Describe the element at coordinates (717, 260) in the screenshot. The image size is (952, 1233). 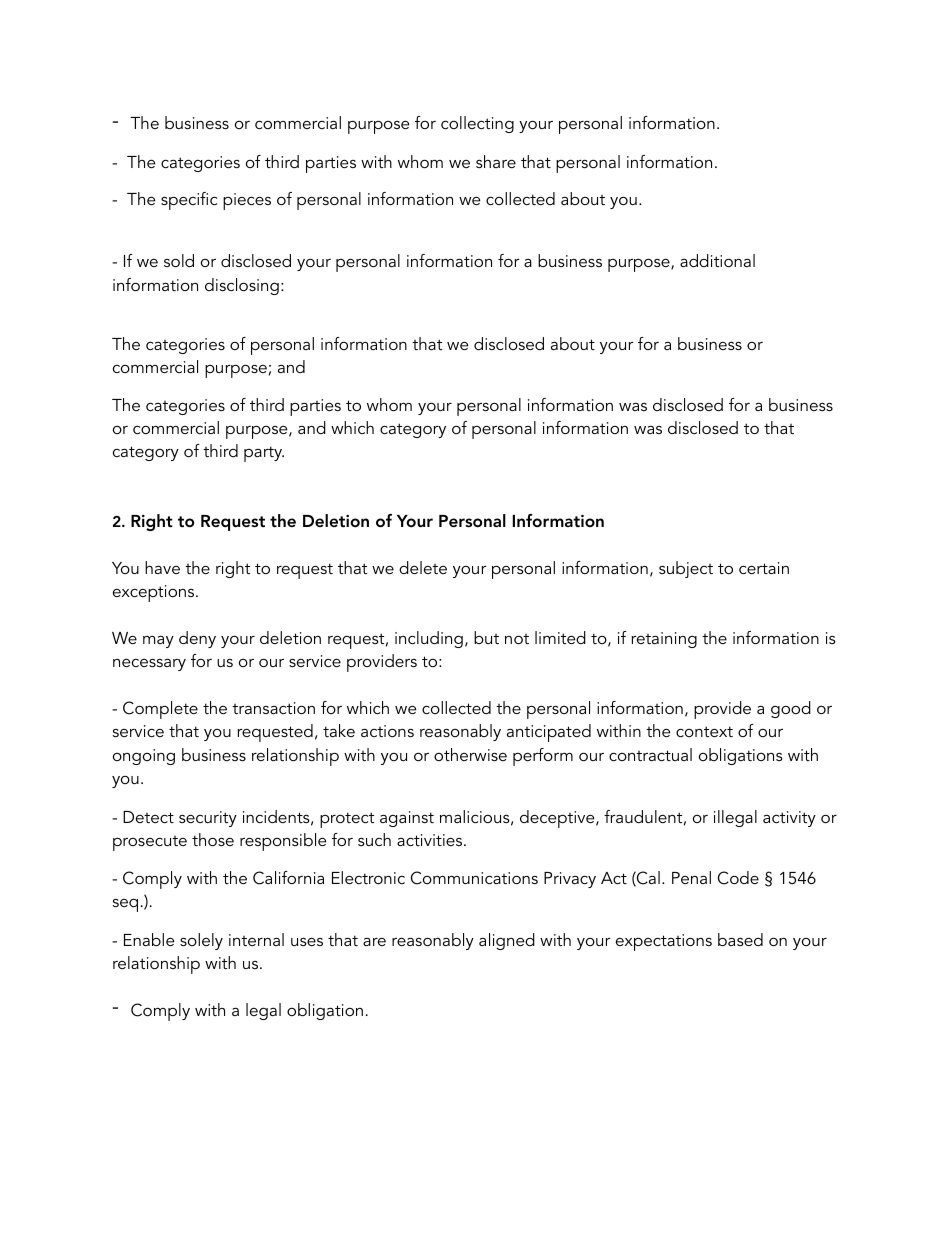
I see `additional` at that location.
